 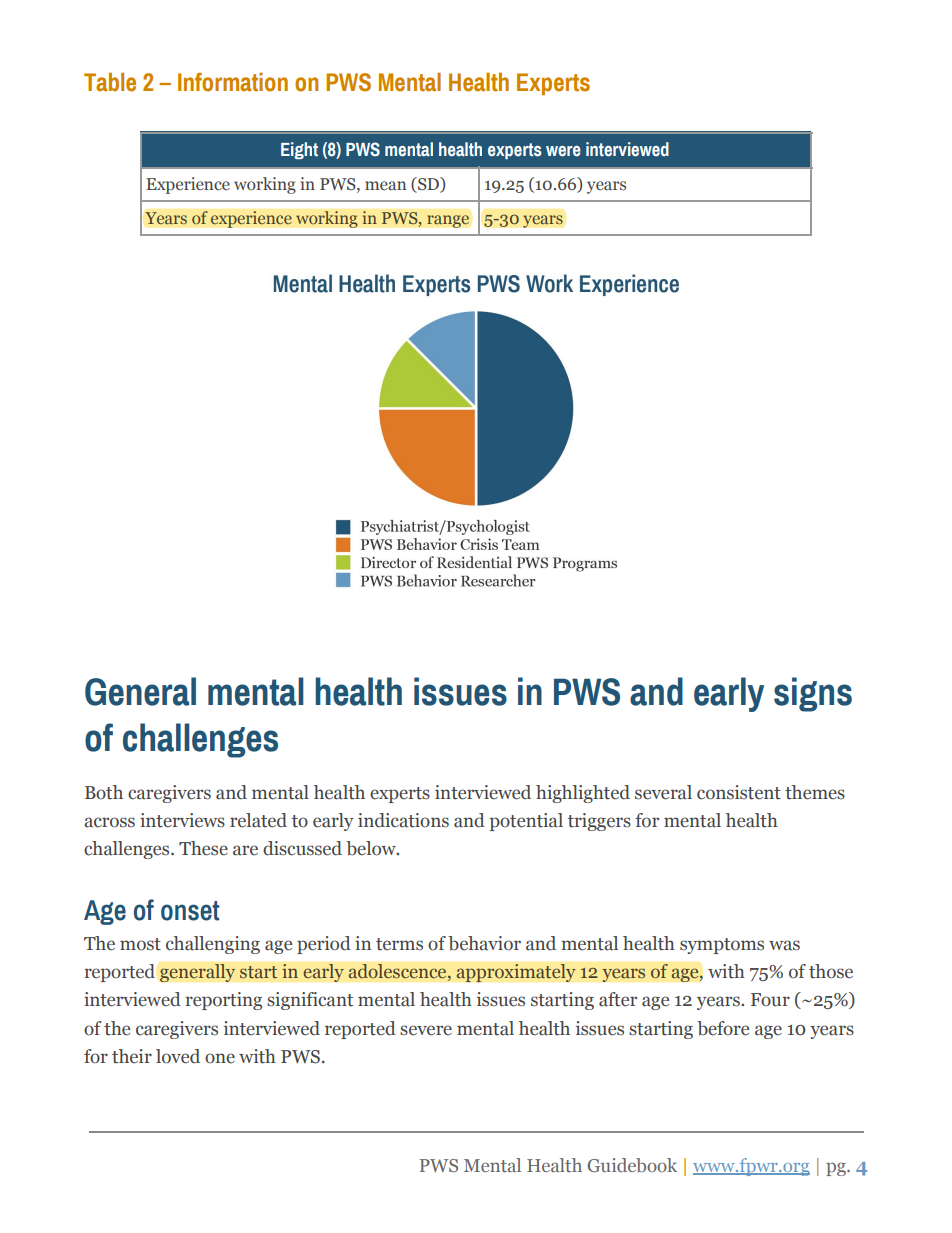 I want to click on severe, so click(x=426, y=1030).
